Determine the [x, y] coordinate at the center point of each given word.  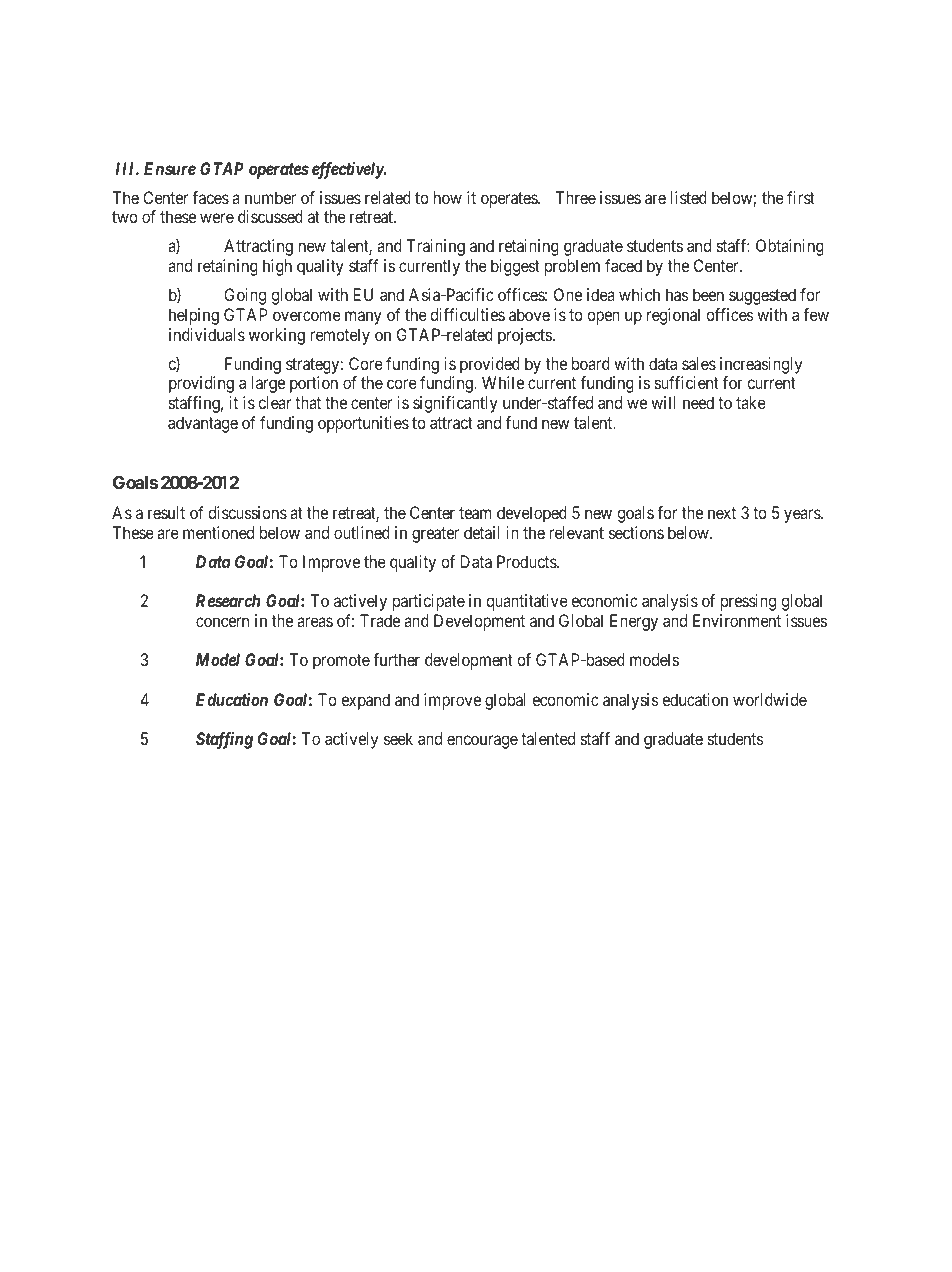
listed [689, 197]
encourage [482, 742]
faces [210, 197]
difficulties [467, 314]
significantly [455, 404]
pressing [748, 602]
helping [194, 316]
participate [429, 602]
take [751, 402]
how [448, 197]
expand [365, 701]
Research [228, 600]
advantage [203, 424]
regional [673, 316]
